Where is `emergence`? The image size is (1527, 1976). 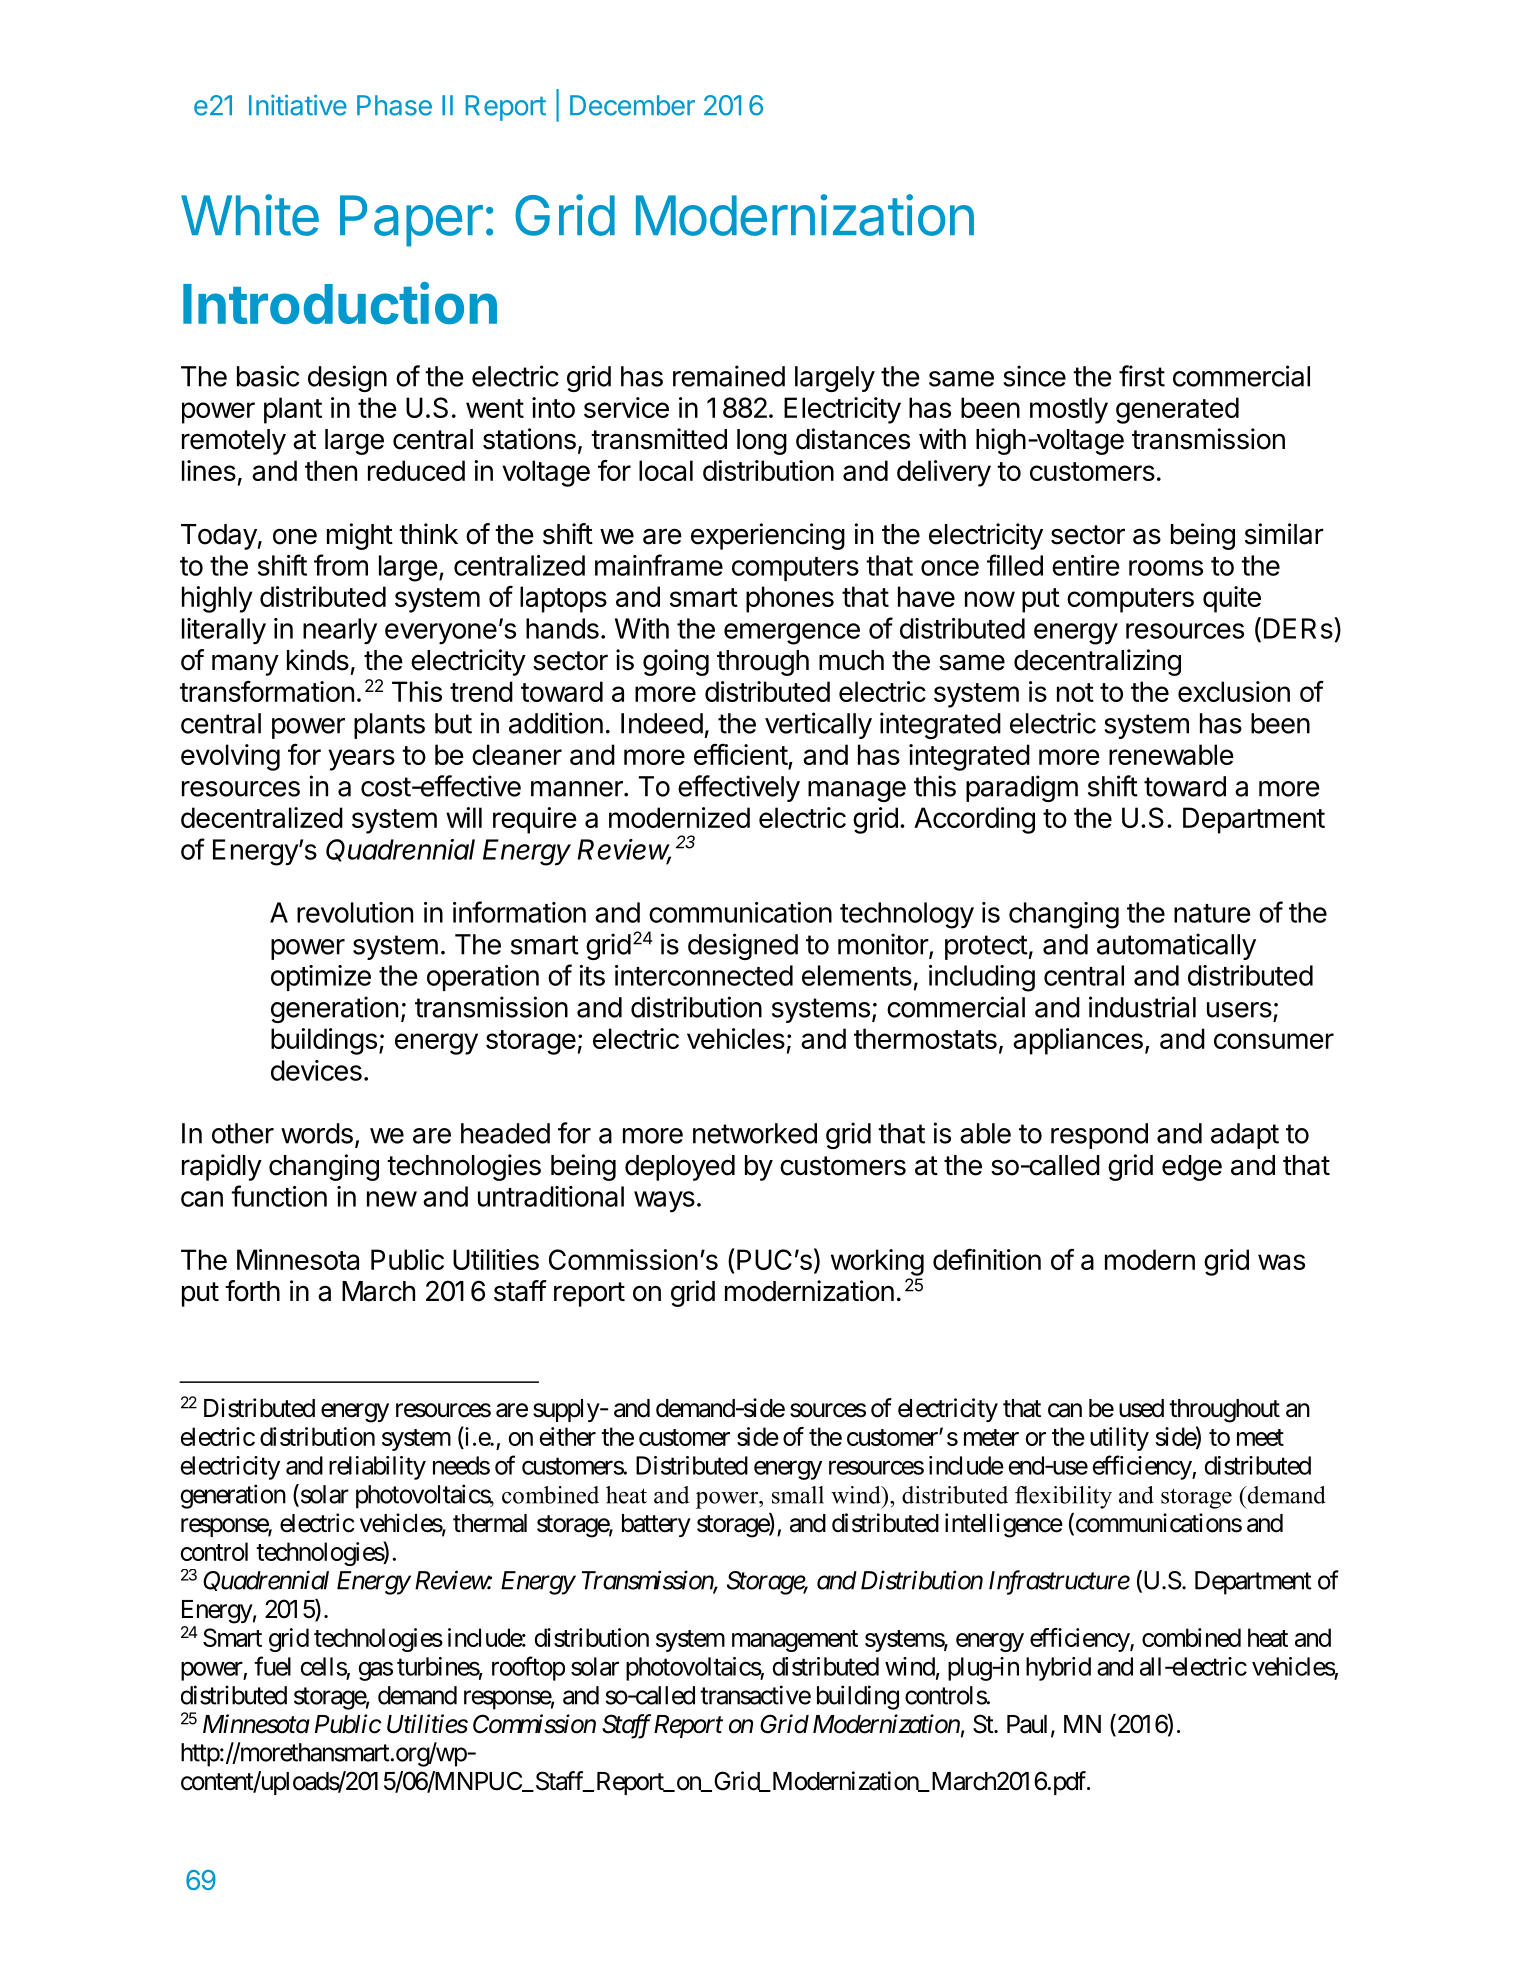
emergence is located at coordinates (792, 634).
